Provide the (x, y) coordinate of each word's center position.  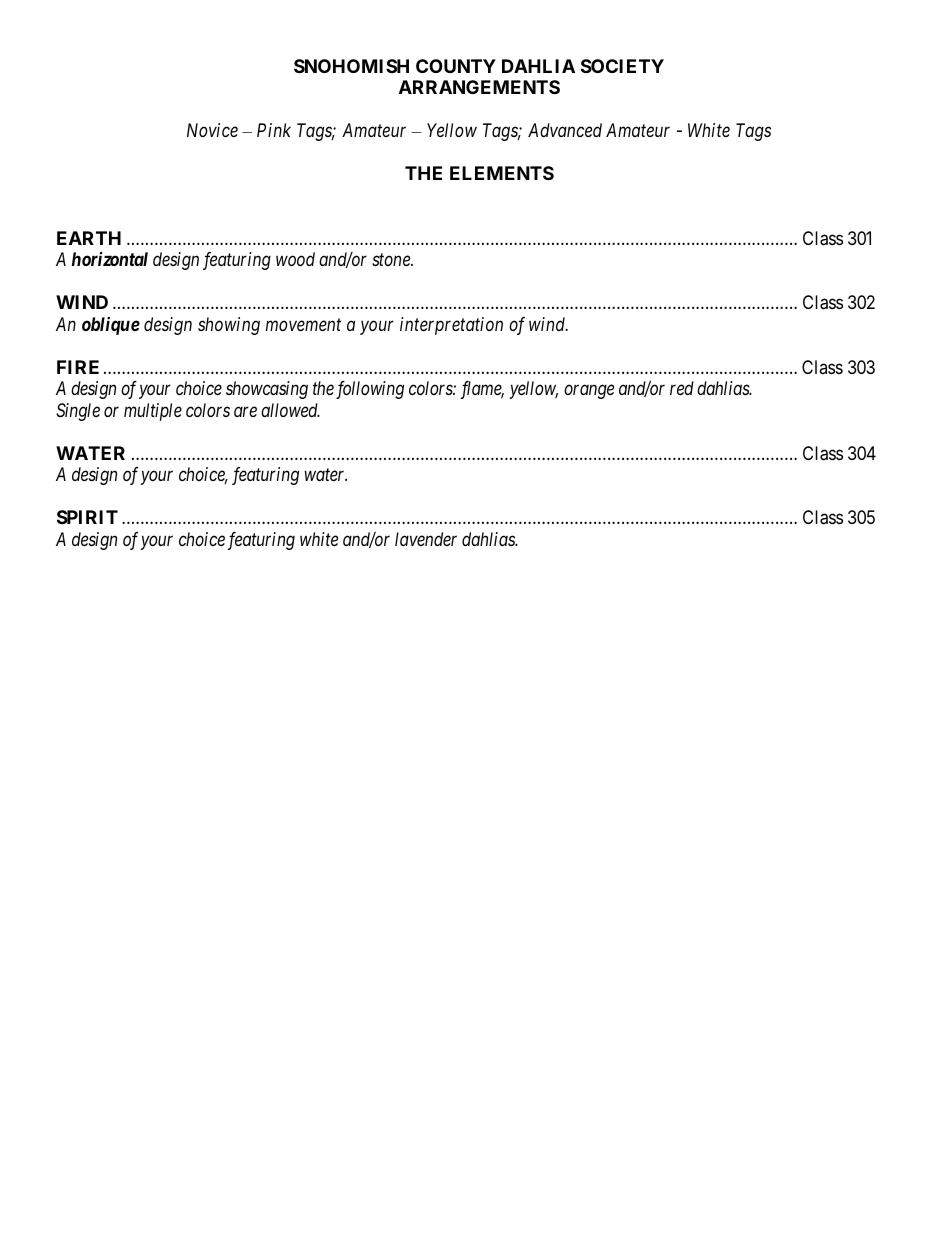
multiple (153, 412)
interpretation (451, 326)
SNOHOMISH (351, 66)
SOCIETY (622, 66)
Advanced (565, 130)
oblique (111, 326)
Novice (212, 130)
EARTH (89, 238)
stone (392, 260)
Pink (274, 130)
